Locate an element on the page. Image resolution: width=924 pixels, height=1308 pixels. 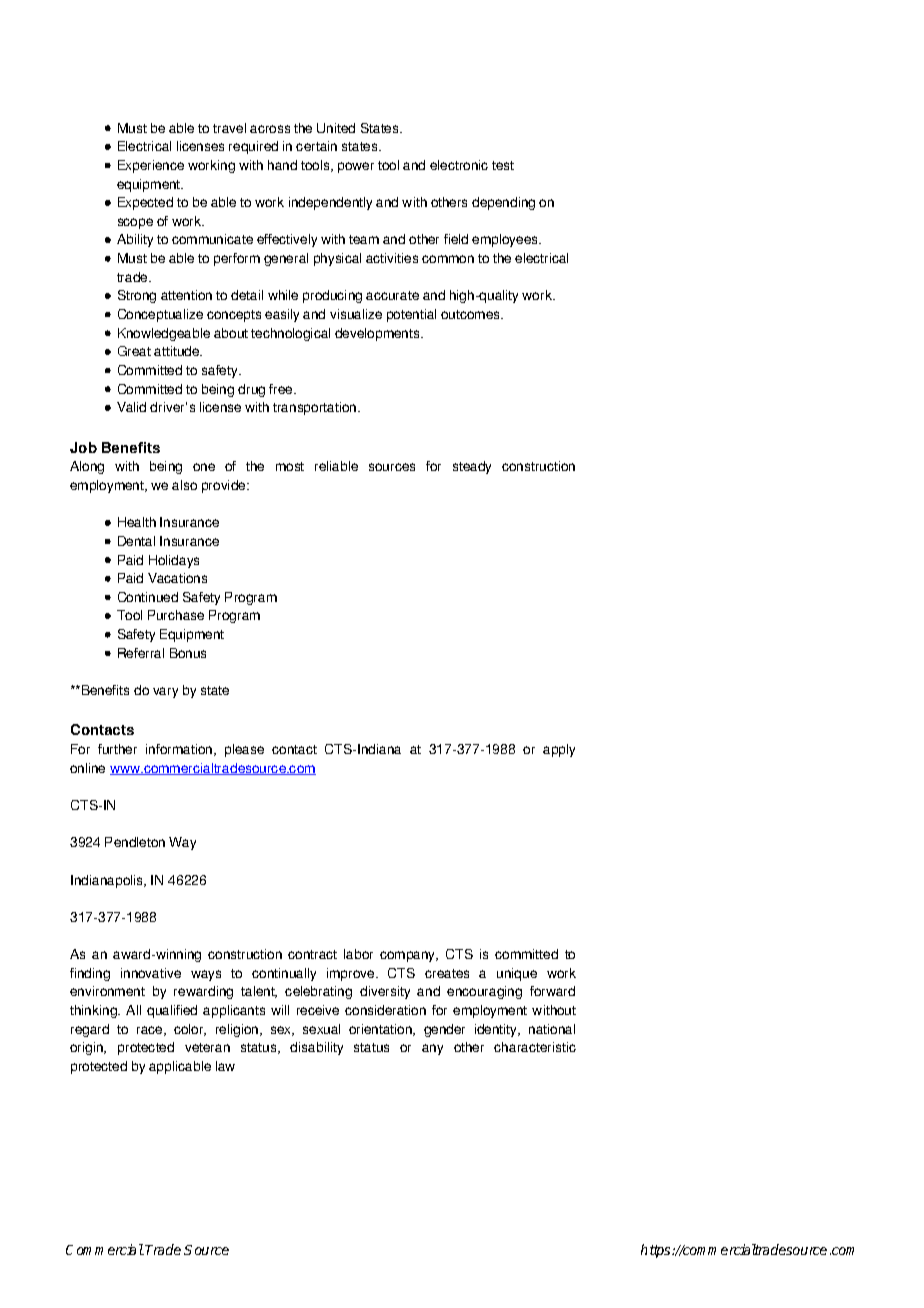
most is located at coordinates (290, 466).
